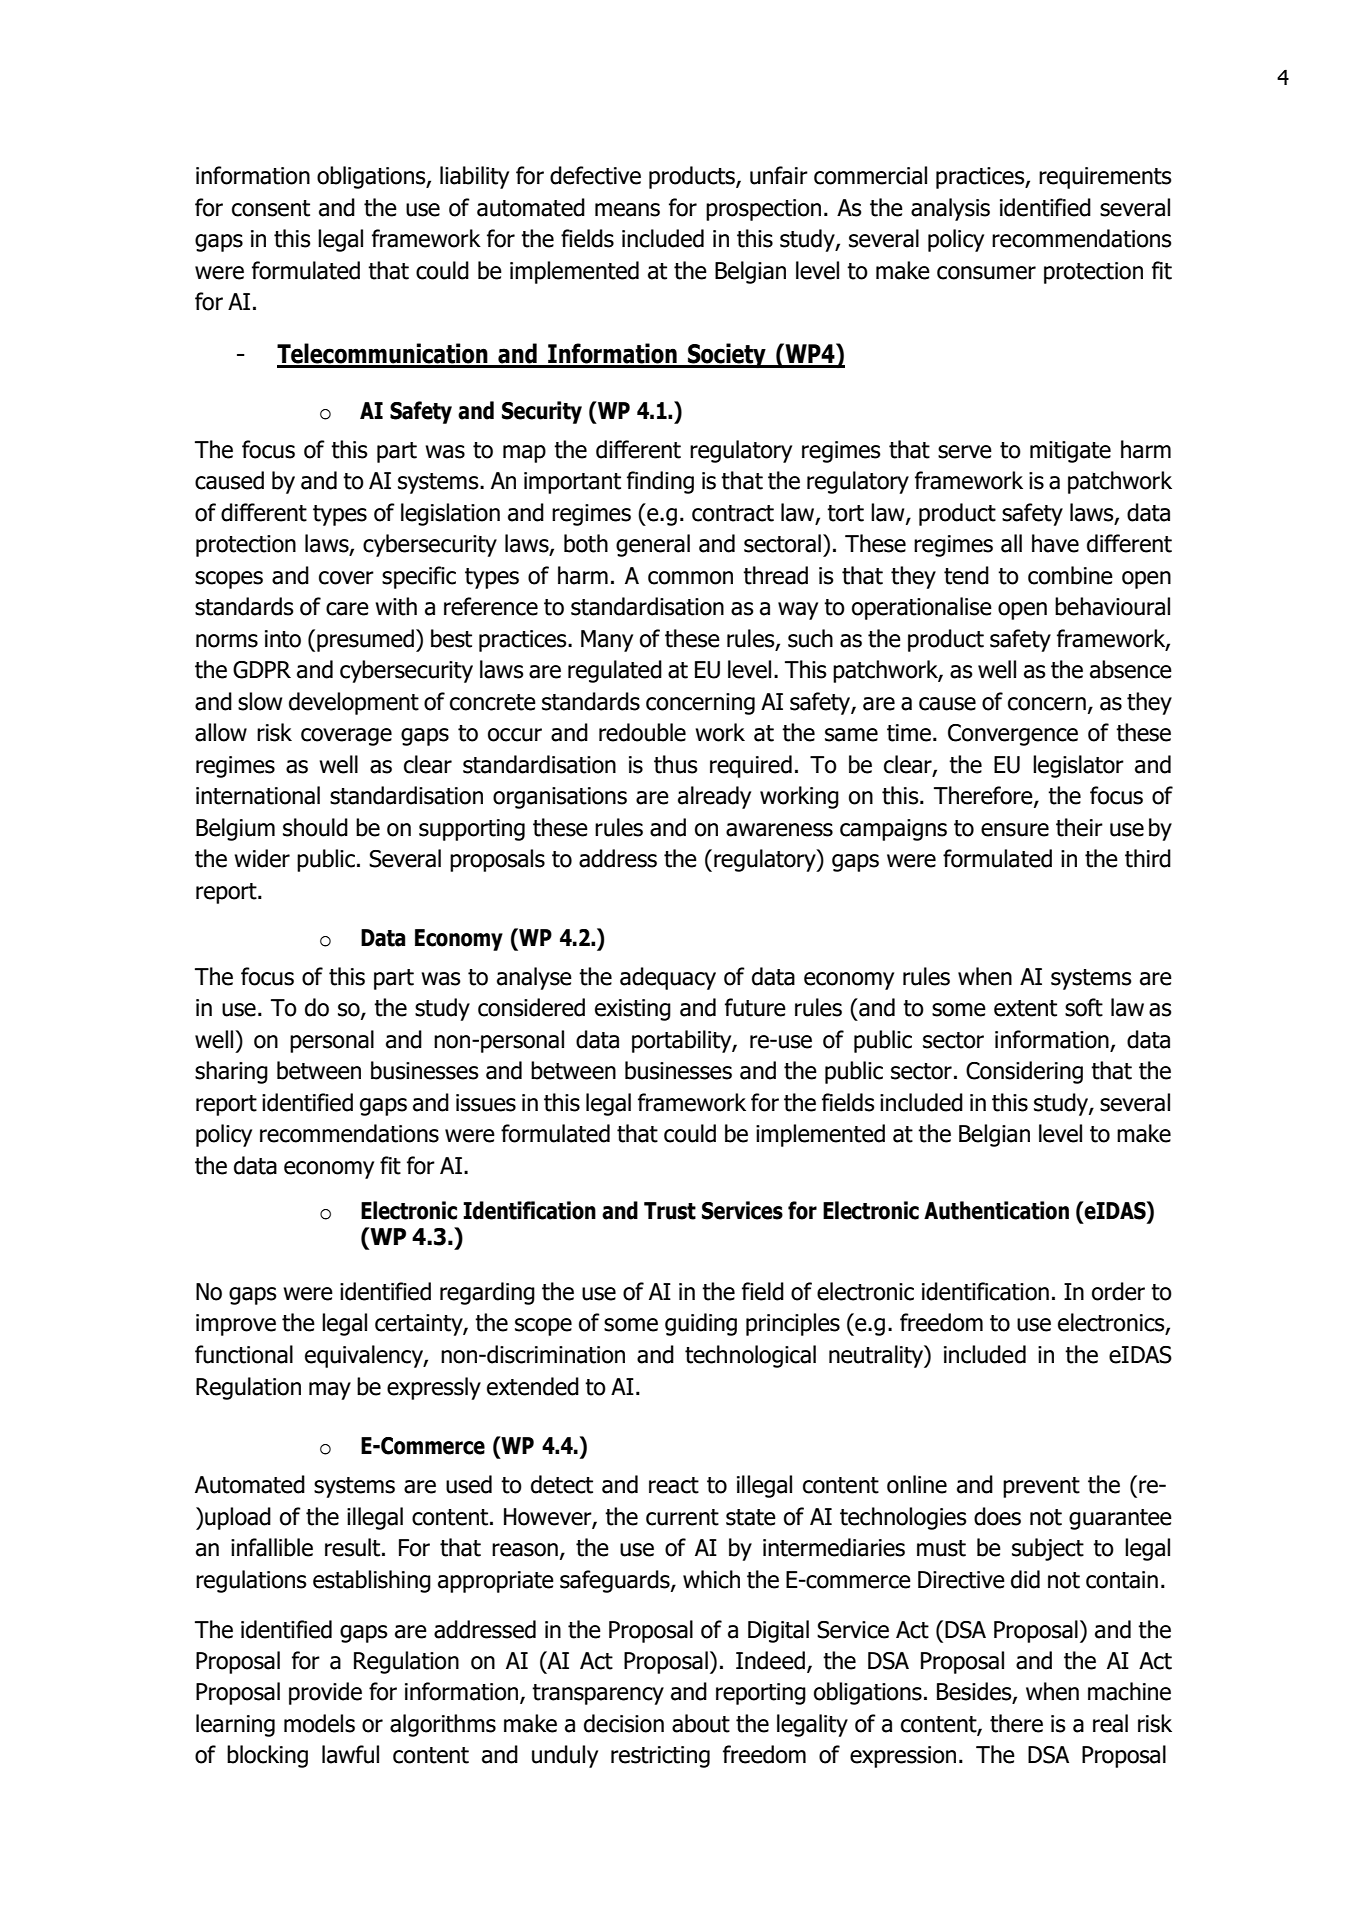 The height and width of the screenshot is (1932, 1367). What do you see at coordinates (236, 1325) in the screenshot?
I see `improve` at bounding box center [236, 1325].
